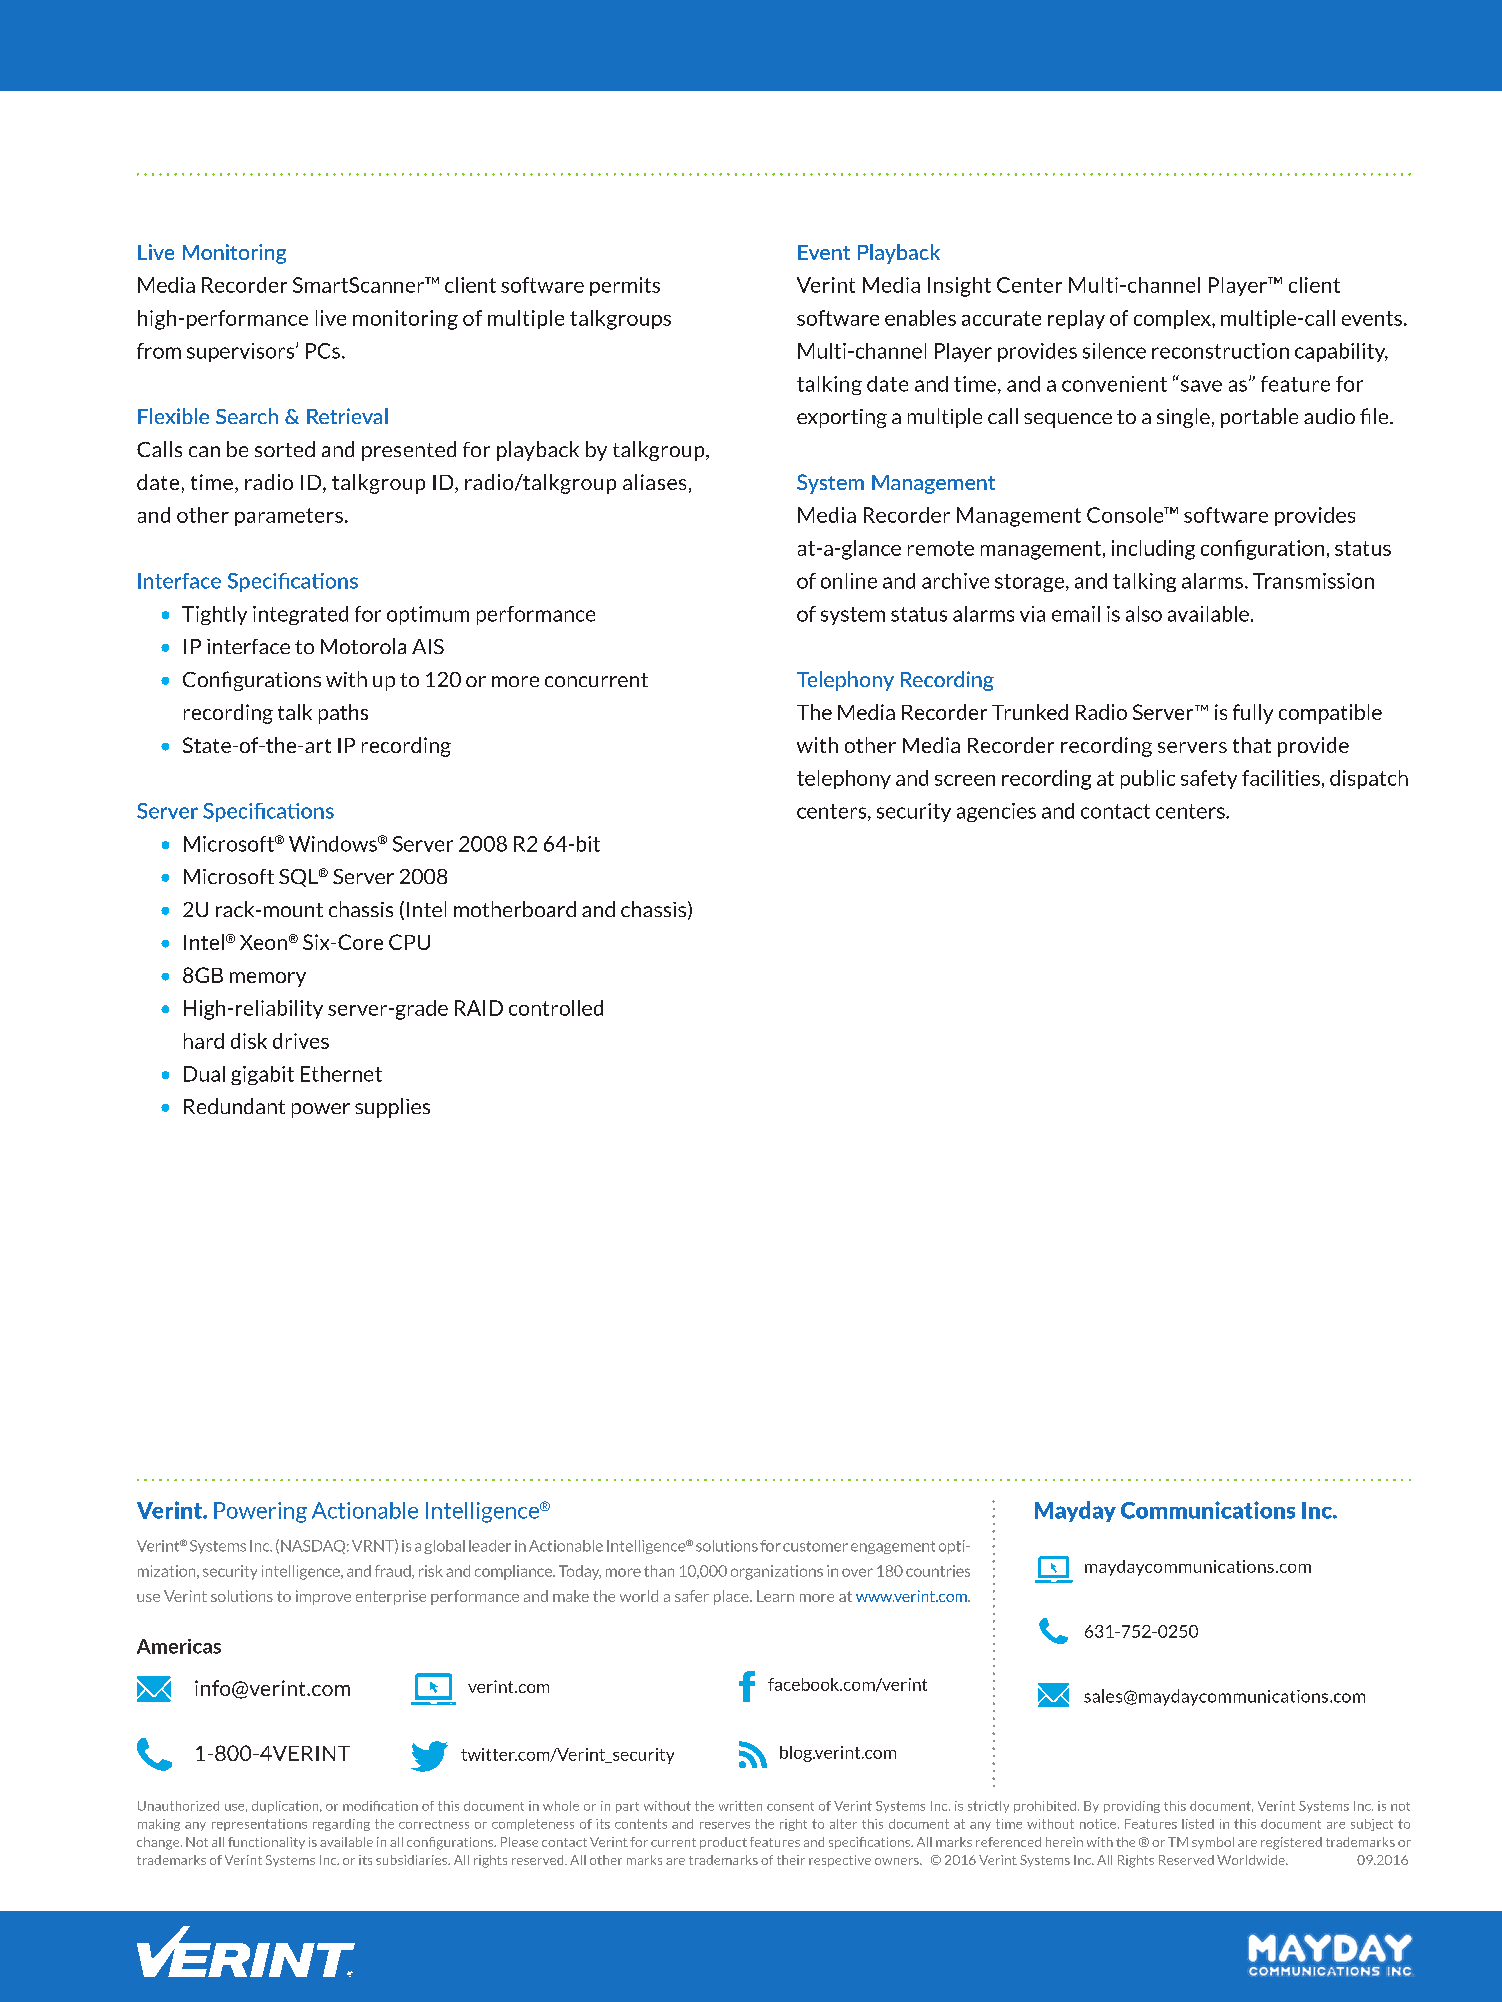  Describe the element at coordinates (300, 615) in the screenshot. I see `integrated` at that location.
